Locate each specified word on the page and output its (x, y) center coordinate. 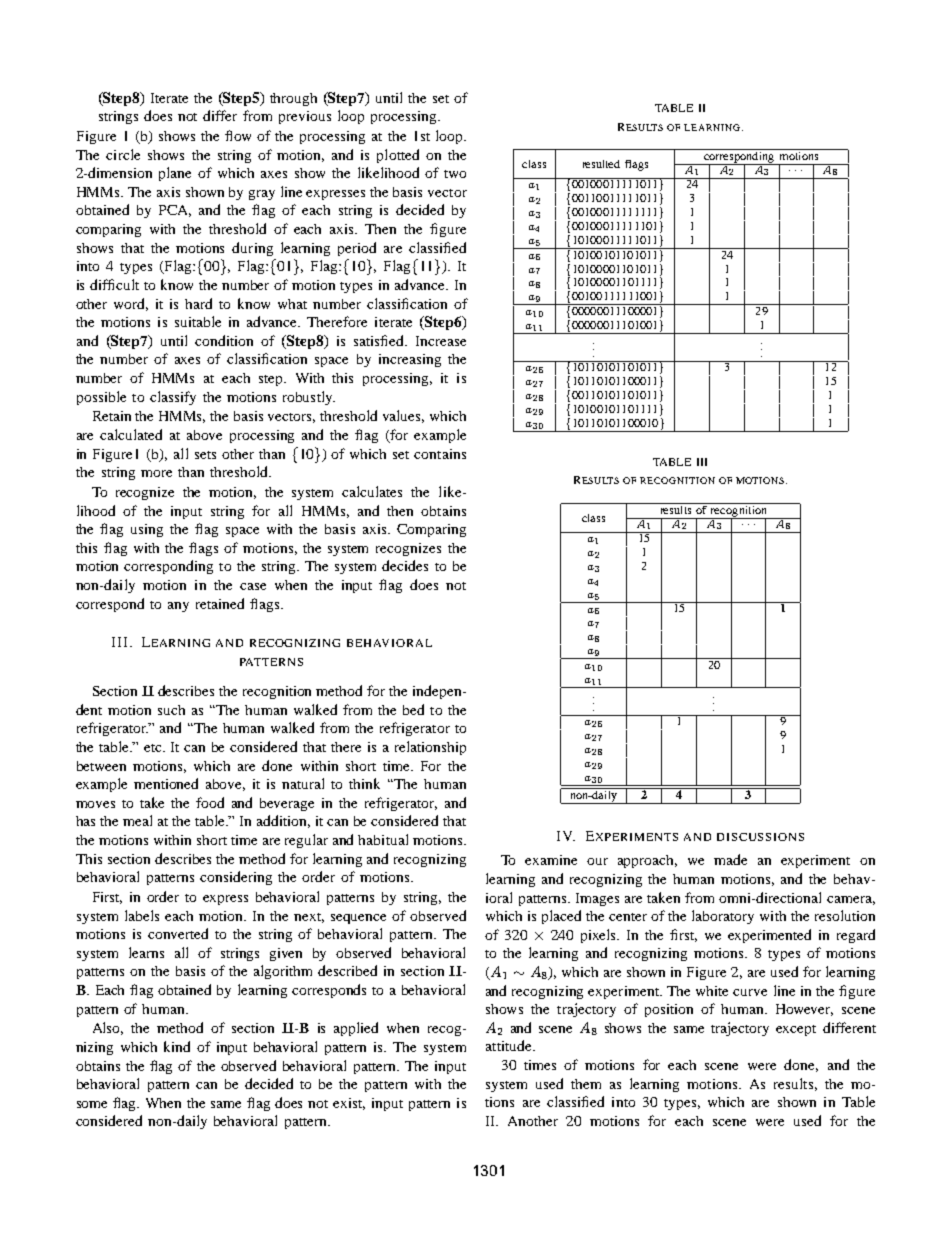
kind (177, 1046)
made (730, 859)
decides (405, 565)
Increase (441, 341)
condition (224, 340)
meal (137, 820)
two (455, 174)
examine (551, 860)
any (178, 607)
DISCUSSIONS (760, 837)
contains (440, 454)
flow (238, 135)
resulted (601, 164)
